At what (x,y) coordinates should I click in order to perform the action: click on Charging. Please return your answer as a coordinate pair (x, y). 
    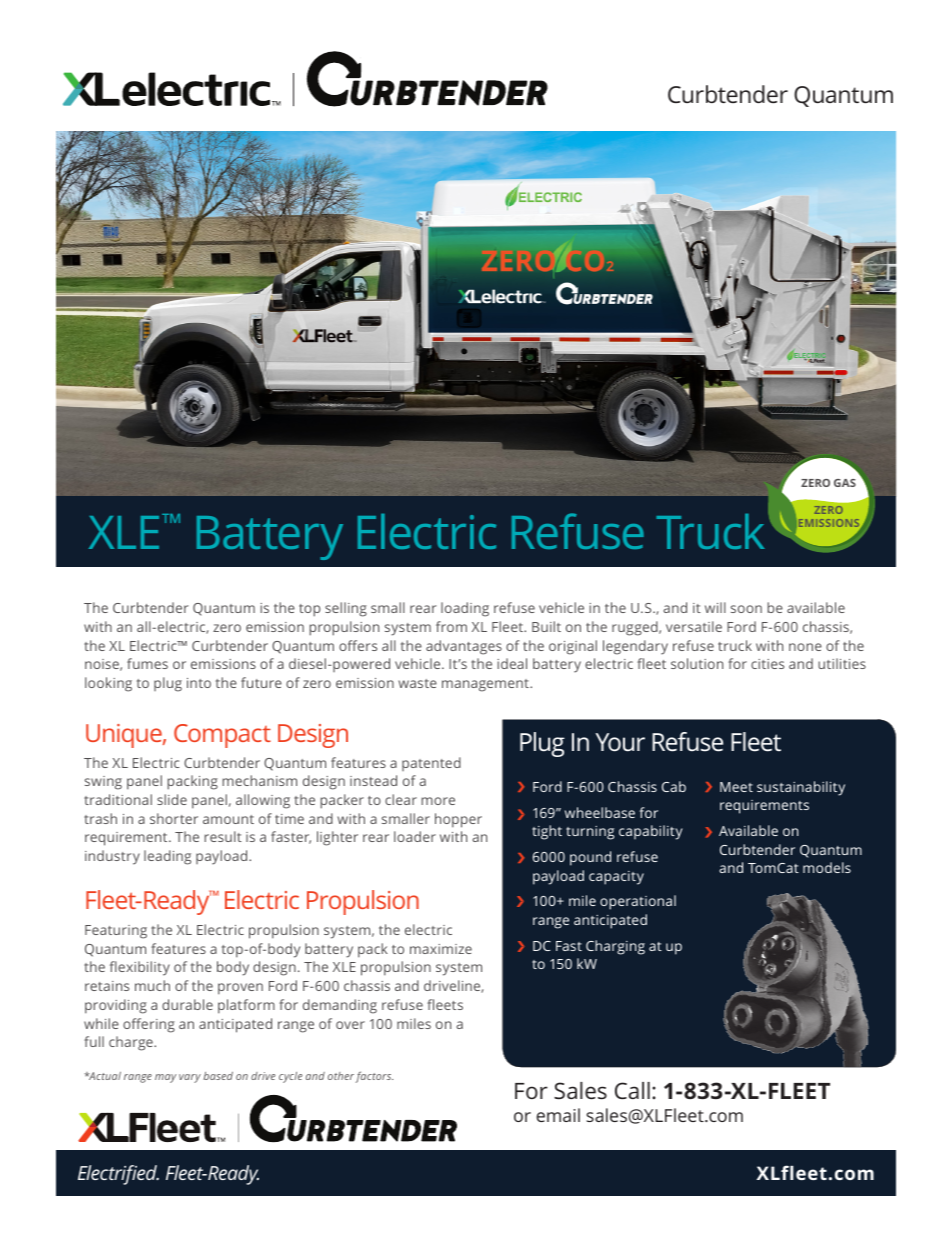
    Looking at the image, I should click on (615, 947).
